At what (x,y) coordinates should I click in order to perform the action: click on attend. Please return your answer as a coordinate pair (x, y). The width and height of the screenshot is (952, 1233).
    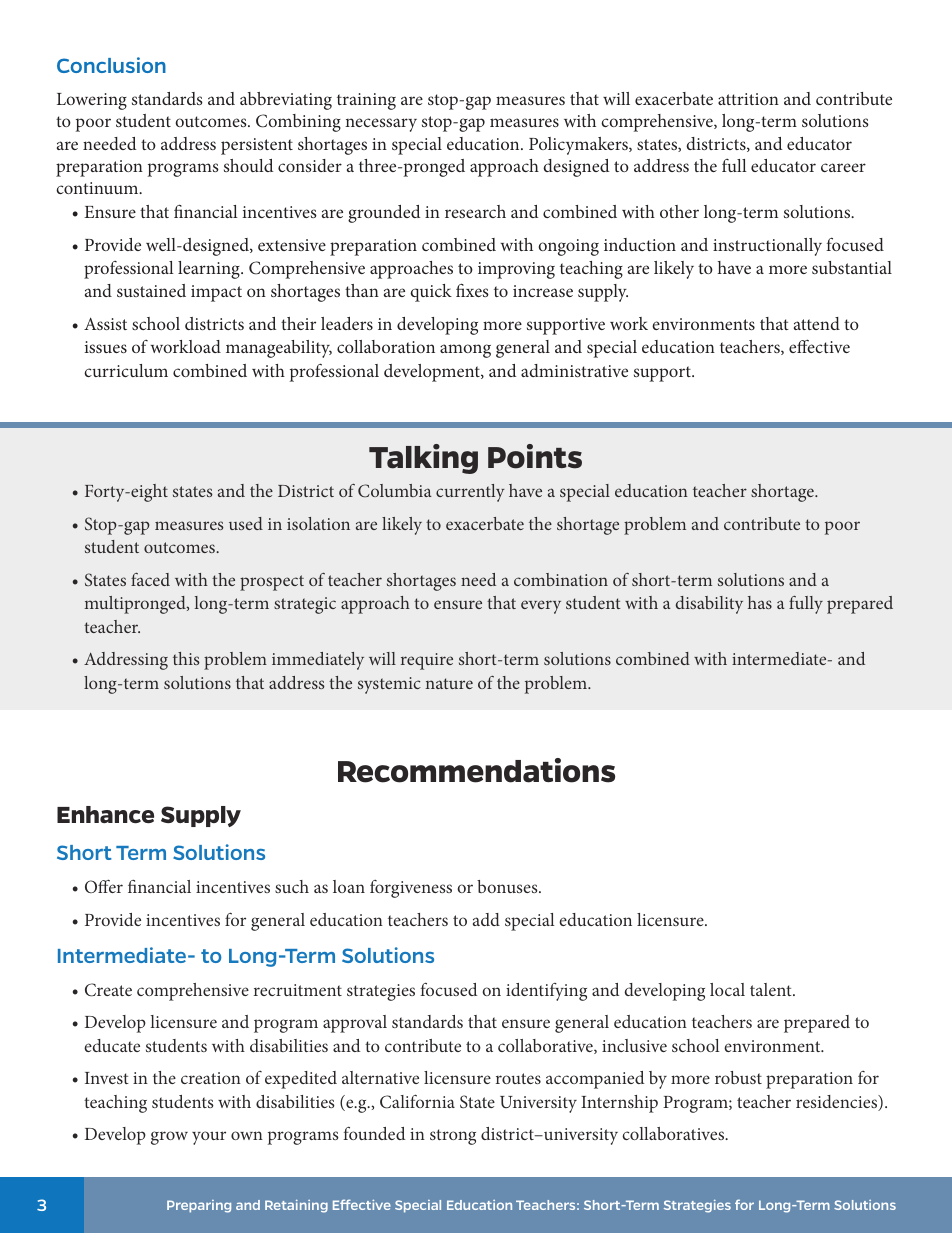
    Looking at the image, I should click on (817, 323).
